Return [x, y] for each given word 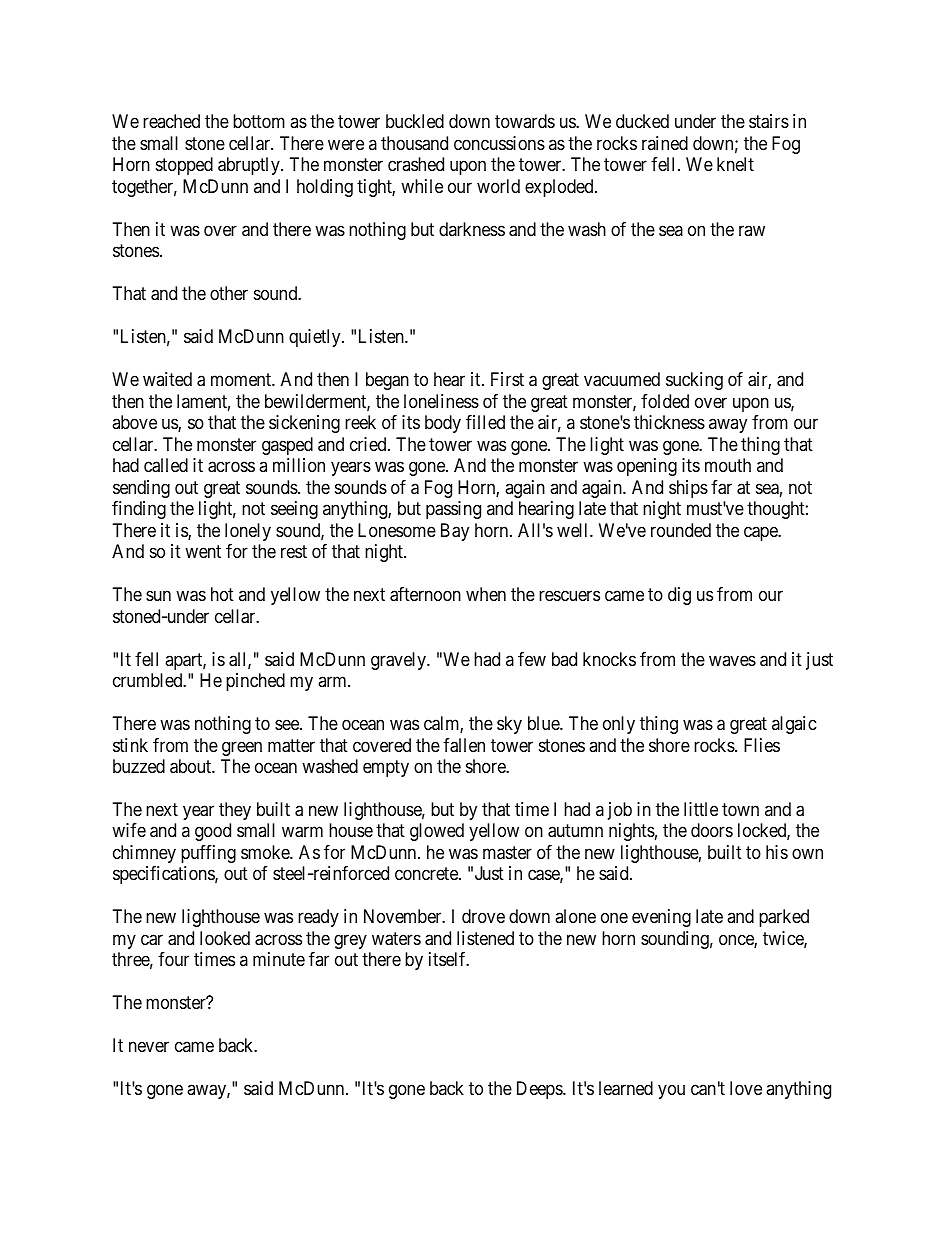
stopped [184, 166]
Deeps [540, 1090]
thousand [414, 143]
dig [679, 596]
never [149, 1047]
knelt [735, 164]
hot [222, 594]
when [486, 594]
